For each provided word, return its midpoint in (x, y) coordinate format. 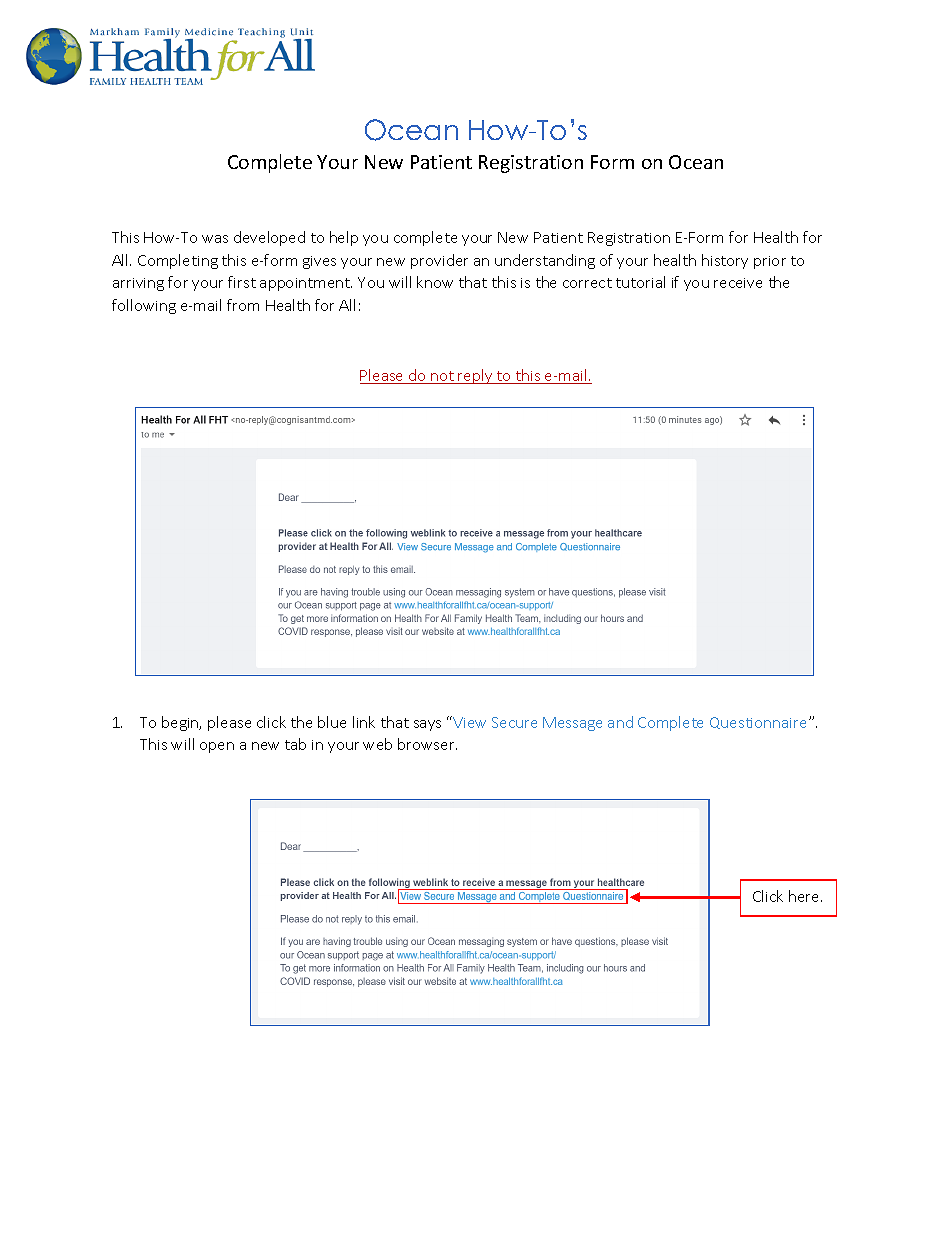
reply (476, 376)
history (725, 261)
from (243, 305)
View (469, 722)
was (215, 239)
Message (572, 724)
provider (439, 261)
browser (427, 744)
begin (181, 723)
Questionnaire (760, 723)
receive (738, 283)
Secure (514, 722)
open (217, 747)
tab (295, 744)
